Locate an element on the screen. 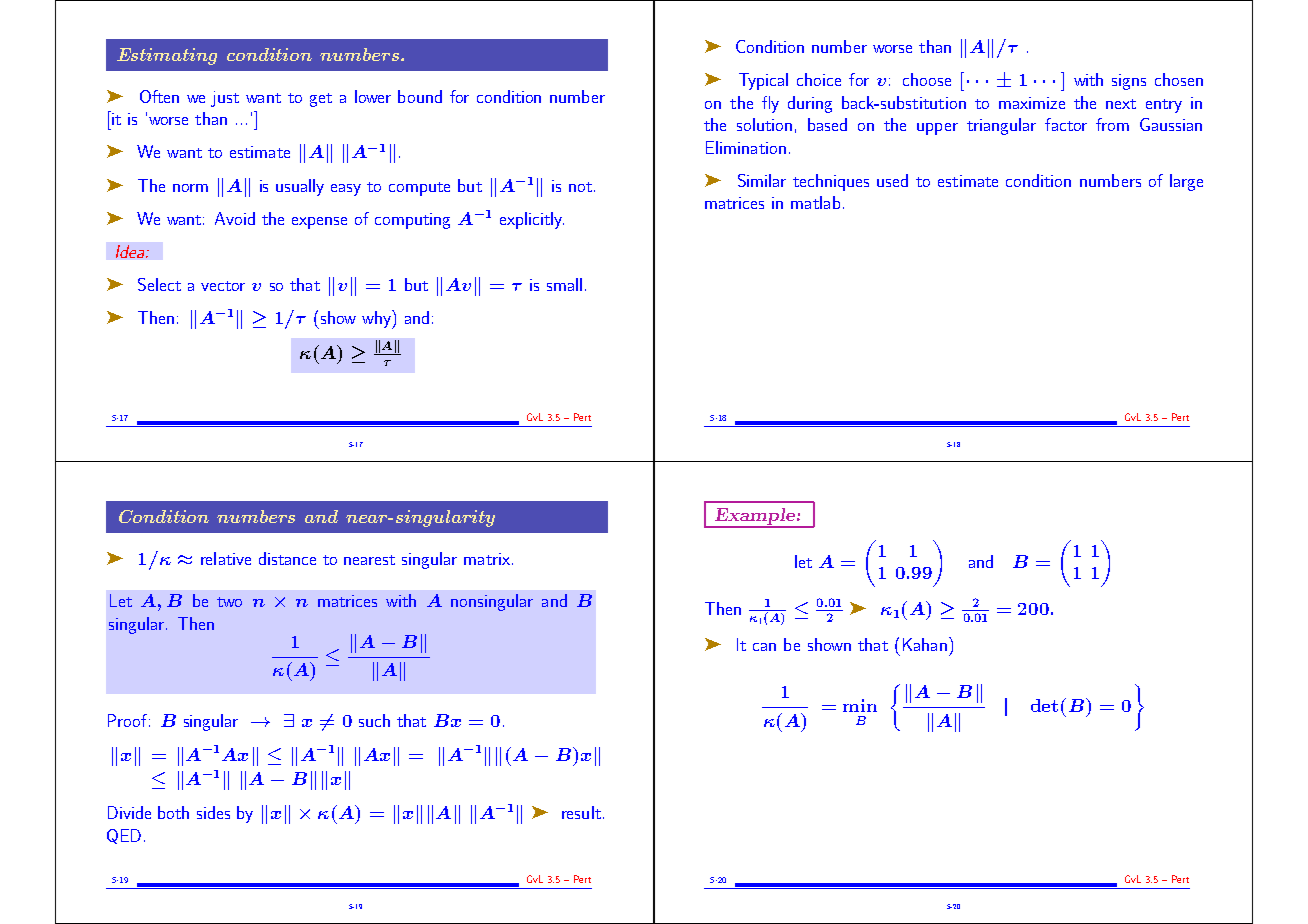  explicitly is located at coordinates (532, 220).
